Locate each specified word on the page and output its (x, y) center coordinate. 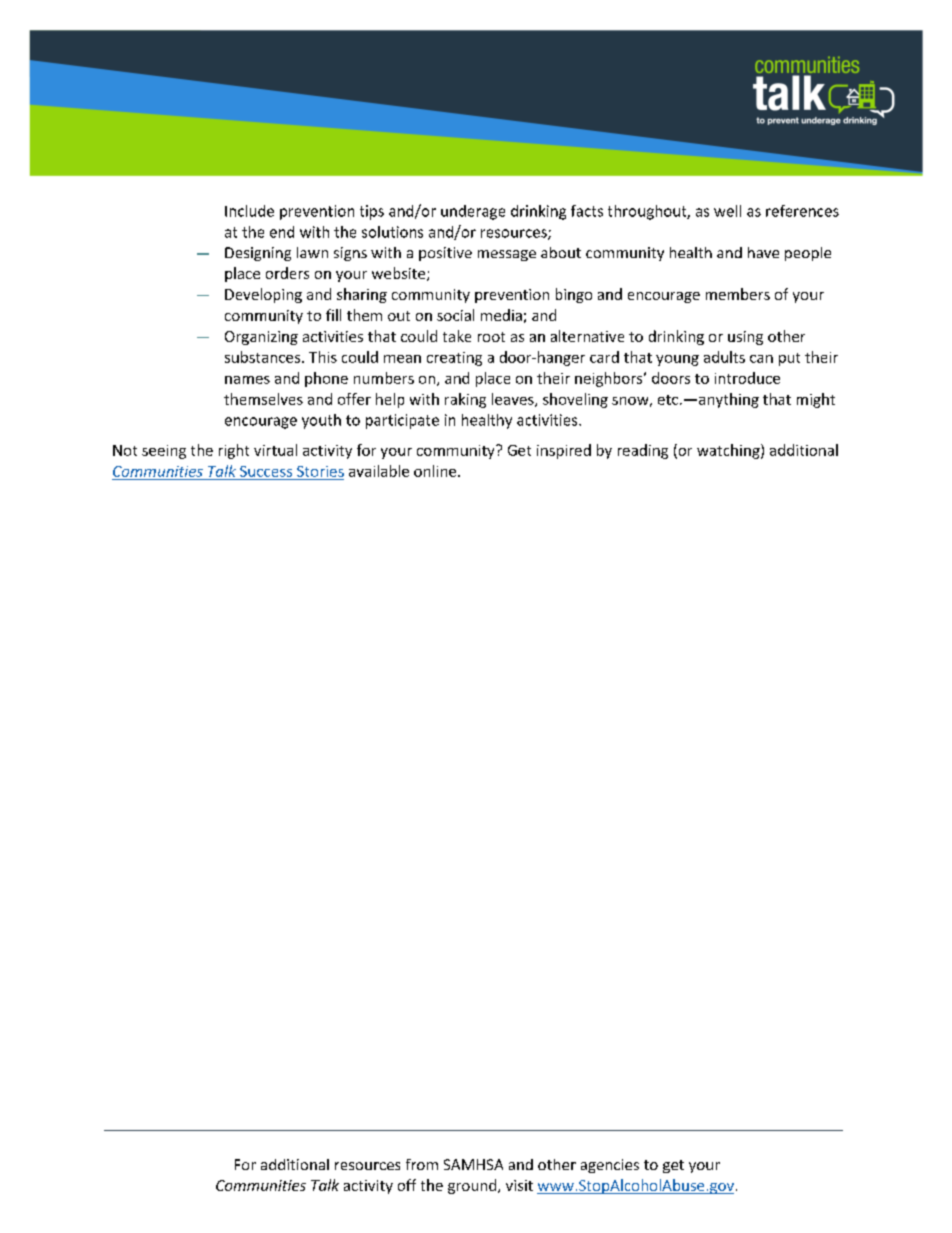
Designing (258, 254)
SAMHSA (473, 1164)
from (422, 1164)
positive (445, 254)
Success (266, 471)
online (436, 471)
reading (643, 451)
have (763, 252)
